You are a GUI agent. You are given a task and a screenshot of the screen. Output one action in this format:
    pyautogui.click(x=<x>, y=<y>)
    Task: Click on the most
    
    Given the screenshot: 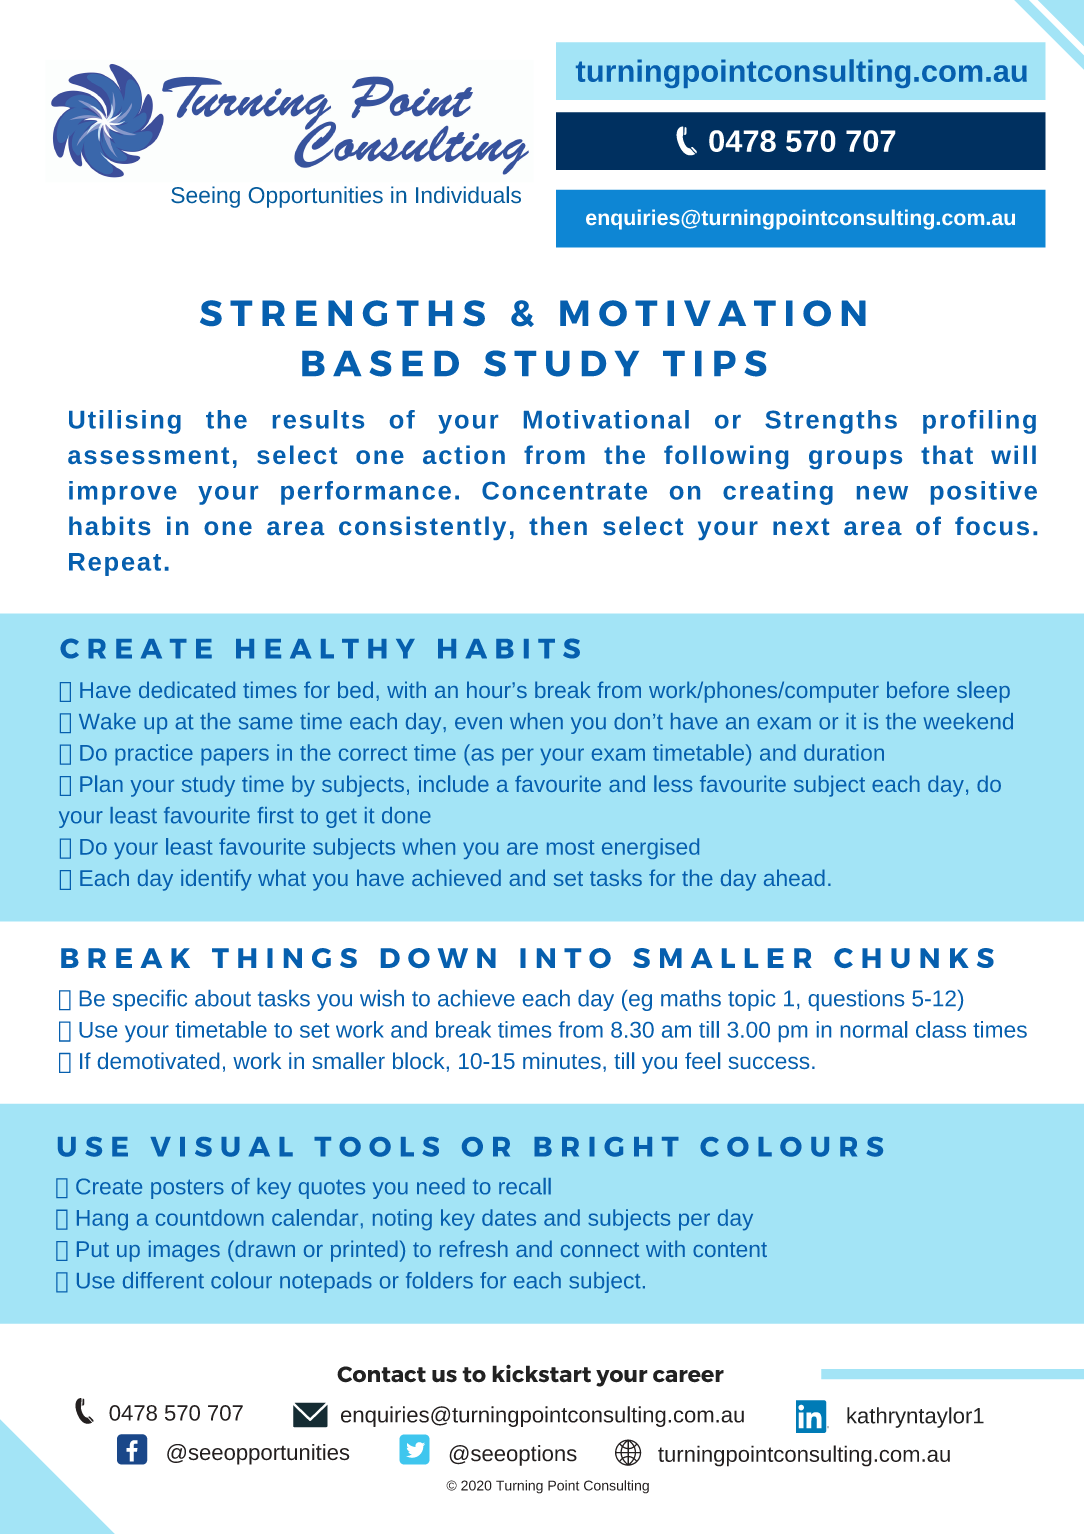 What is the action you would take?
    pyautogui.click(x=570, y=847)
